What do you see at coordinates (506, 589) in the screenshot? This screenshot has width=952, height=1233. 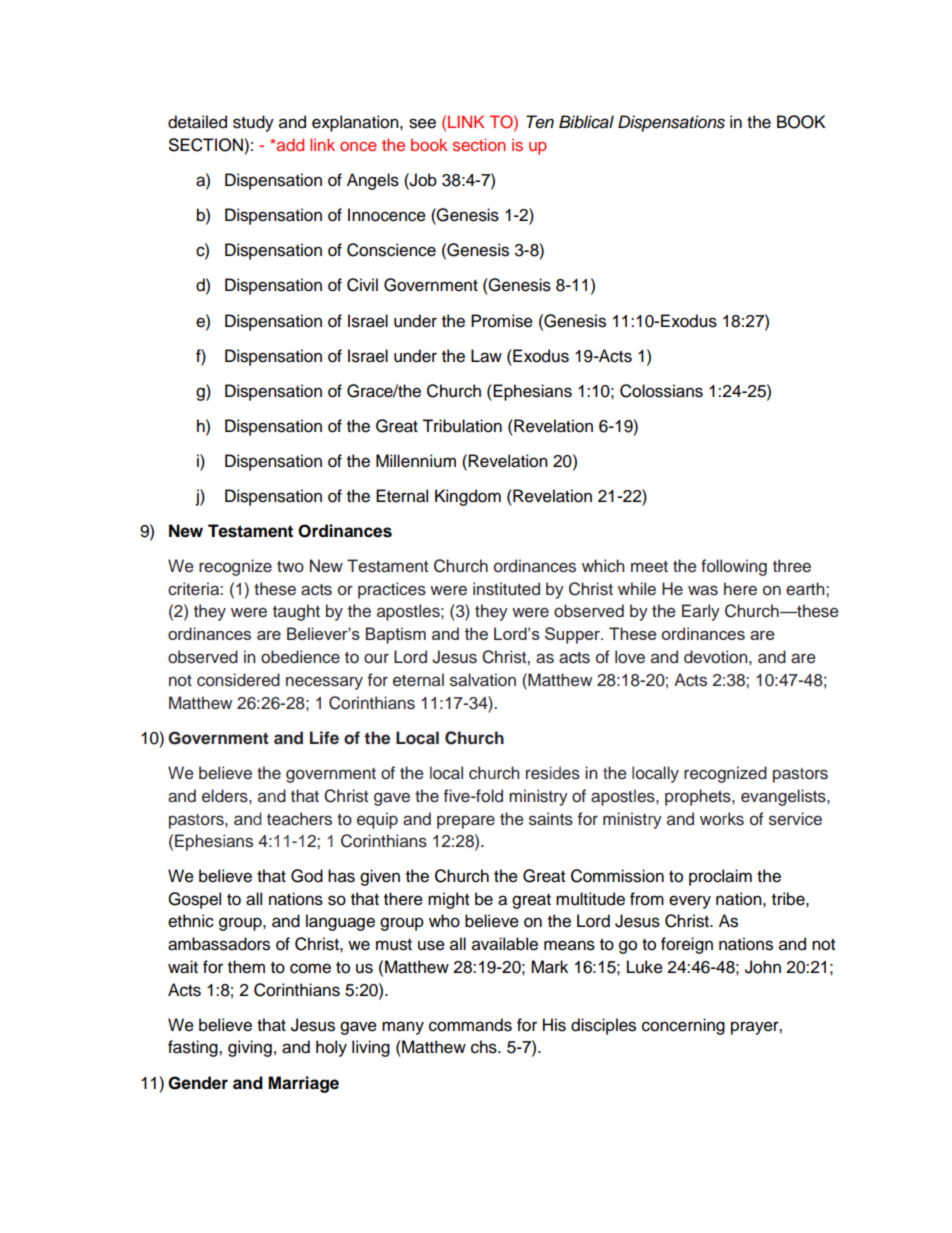 I see `instituted` at bounding box center [506, 589].
